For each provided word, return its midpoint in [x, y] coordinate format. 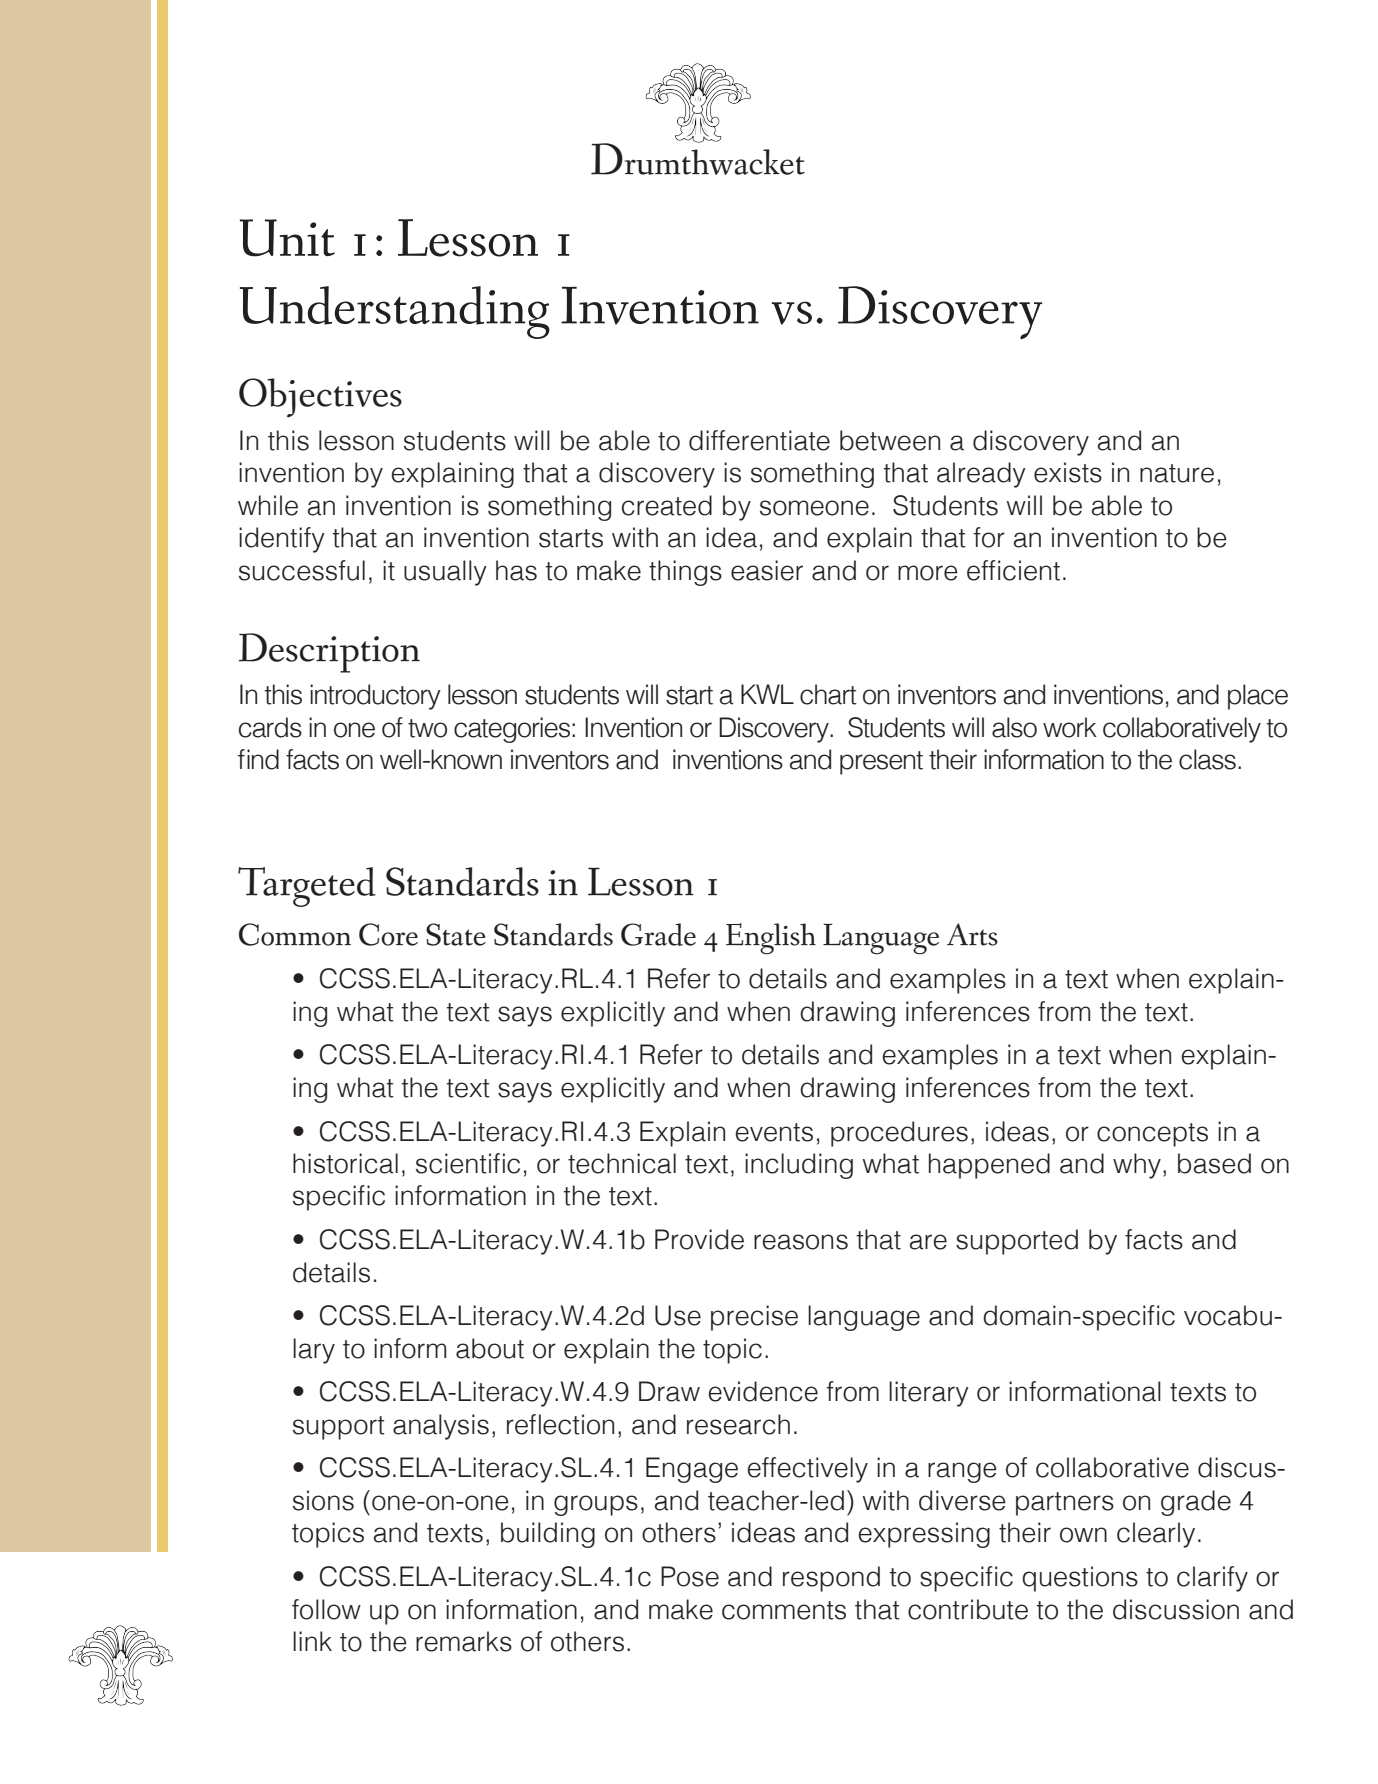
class [1207, 759]
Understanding [395, 312]
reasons [801, 1242]
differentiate [759, 440]
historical [345, 1163]
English [771, 939]
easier [767, 570]
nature [1177, 473]
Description [329, 653]
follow [326, 1609]
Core [388, 934]
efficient [1013, 570]
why [1137, 1166]
